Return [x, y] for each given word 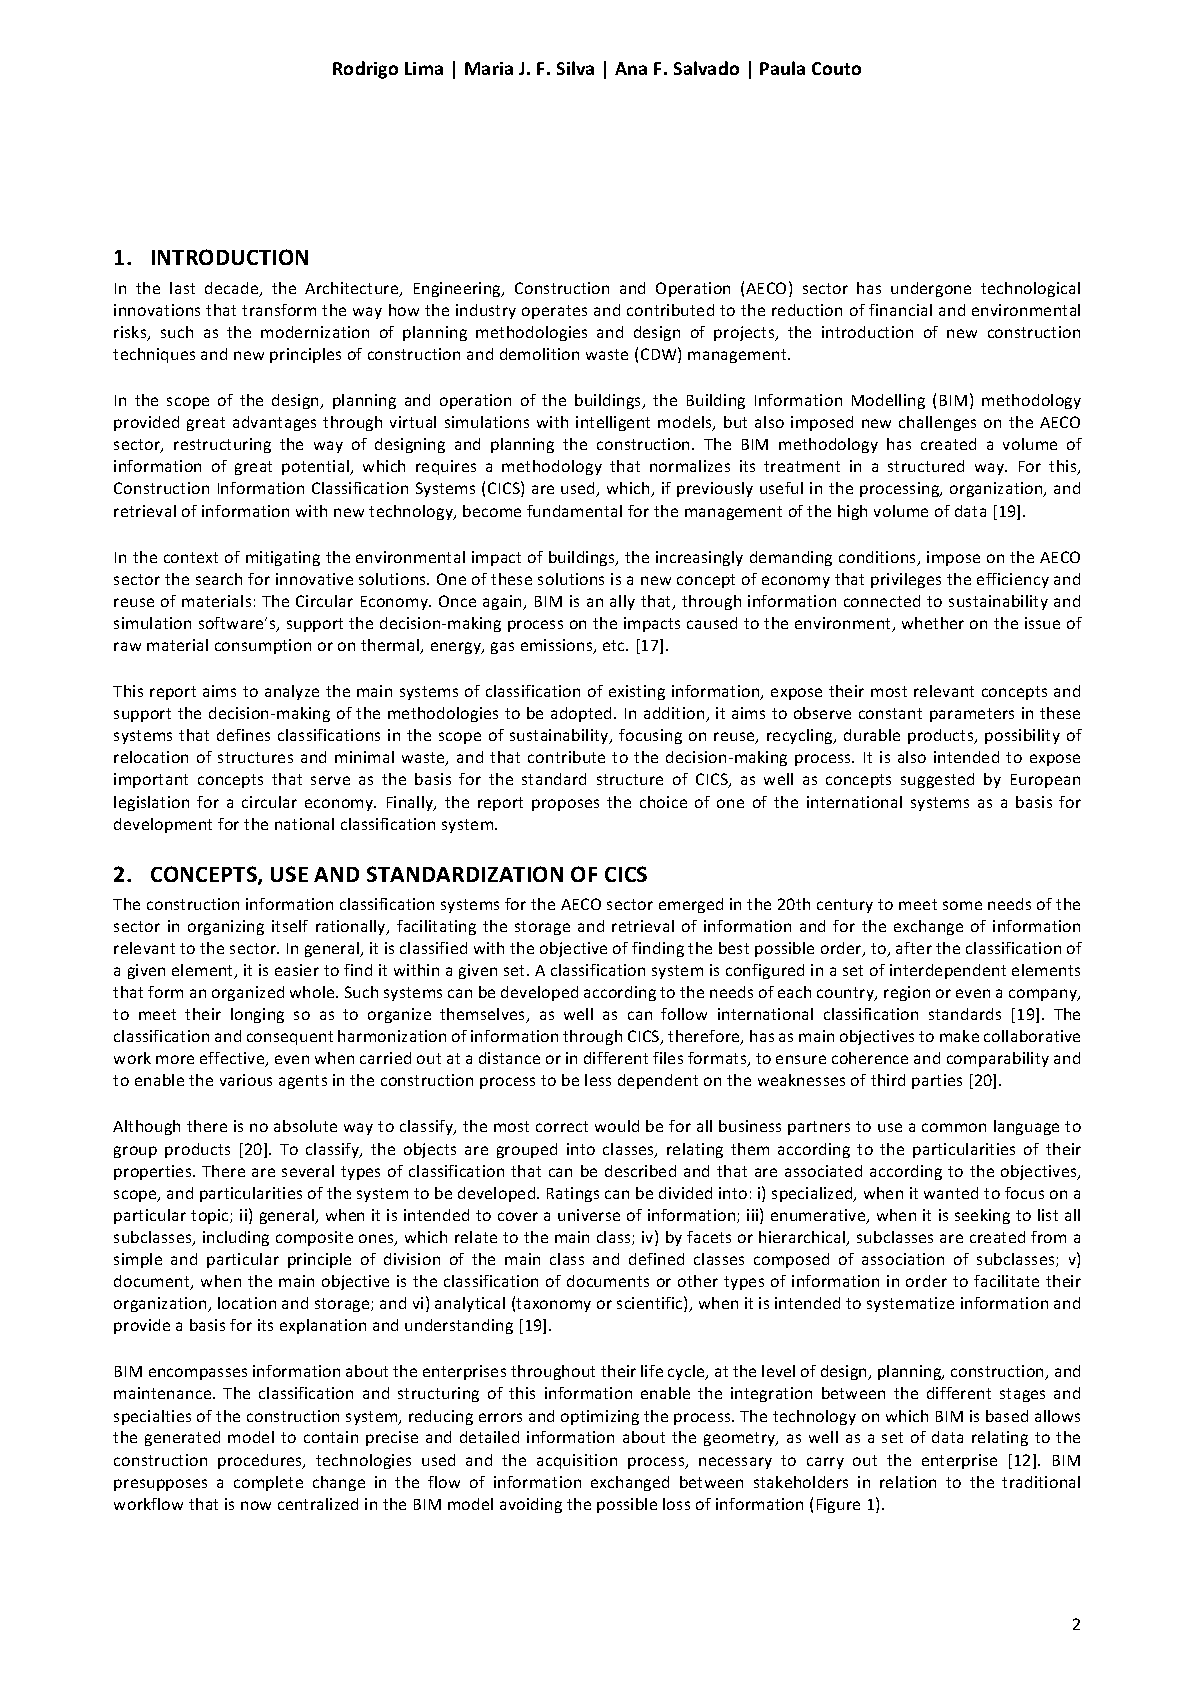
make [959, 1036]
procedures [261, 1461]
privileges [906, 580]
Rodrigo [365, 70]
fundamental [574, 511]
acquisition [577, 1461]
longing [257, 1015]
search [219, 579]
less [598, 1080]
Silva [575, 68]
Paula [782, 68]
